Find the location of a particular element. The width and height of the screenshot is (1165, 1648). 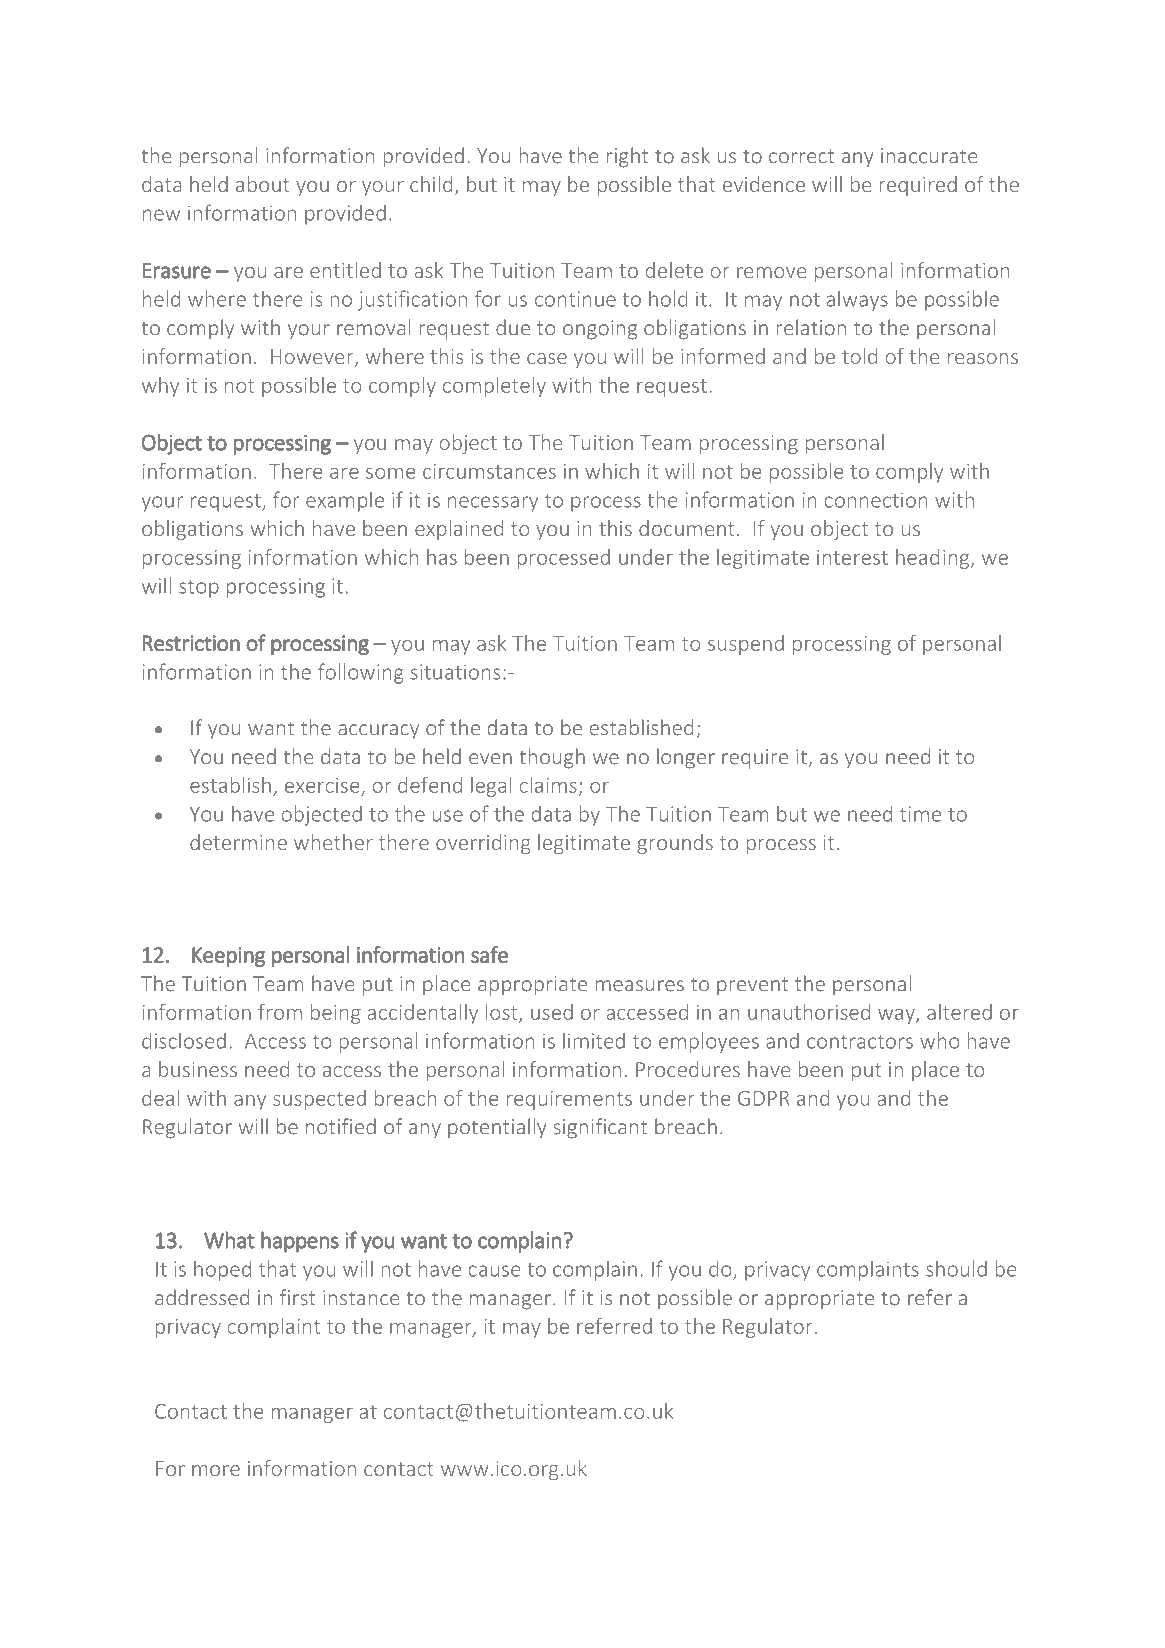

cause is located at coordinates (494, 1271).
